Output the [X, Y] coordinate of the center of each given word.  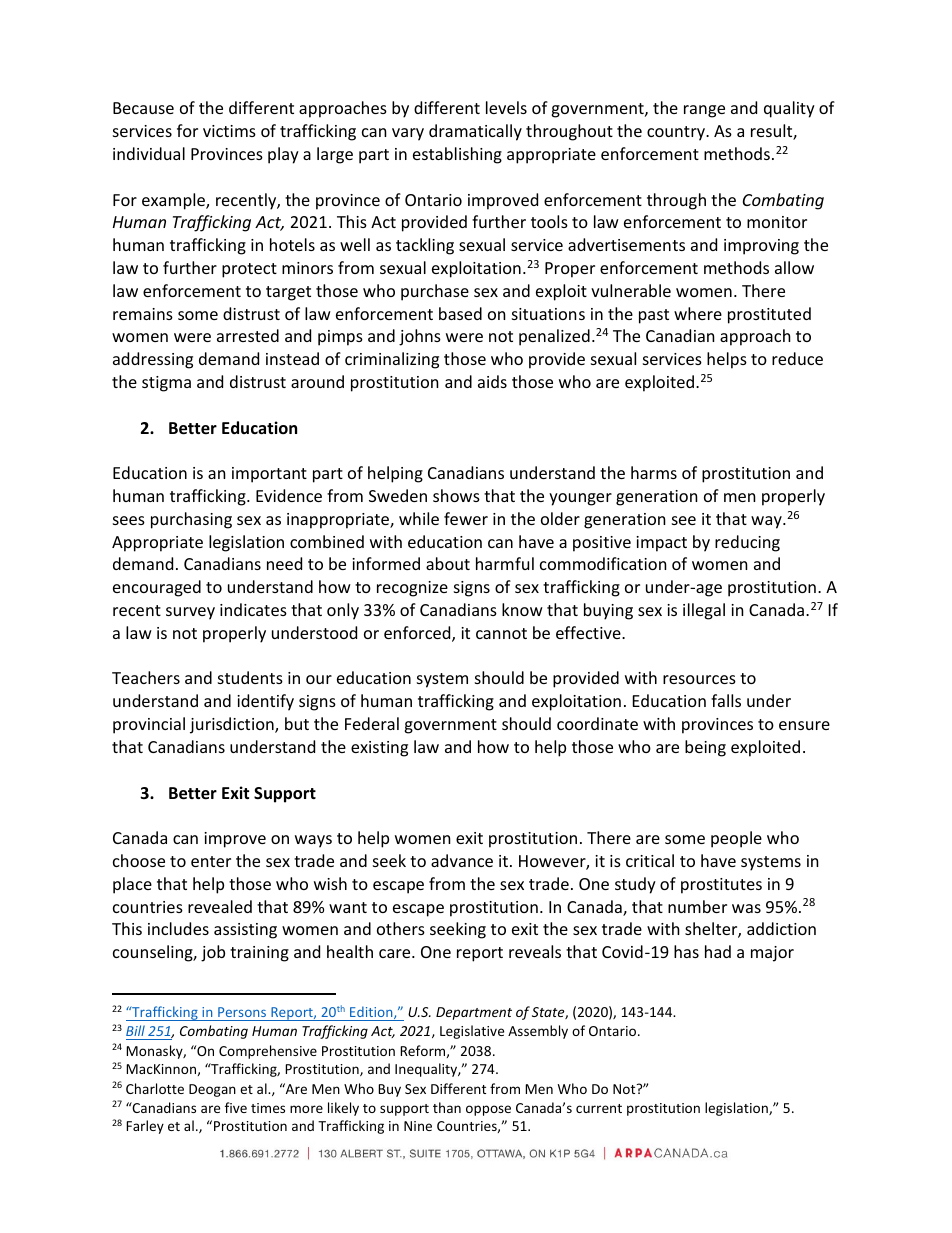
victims [229, 131]
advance [462, 860]
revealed [220, 906]
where [698, 313]
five [236, 1107]
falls [726, 700]
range [704, 111]
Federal [372, 723]
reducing [747, 543]
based [460, 313]
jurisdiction [233, 725]
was [746, 908]
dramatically [475, 132]
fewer [466, 518]
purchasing [191, 520]
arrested [248, 335]
